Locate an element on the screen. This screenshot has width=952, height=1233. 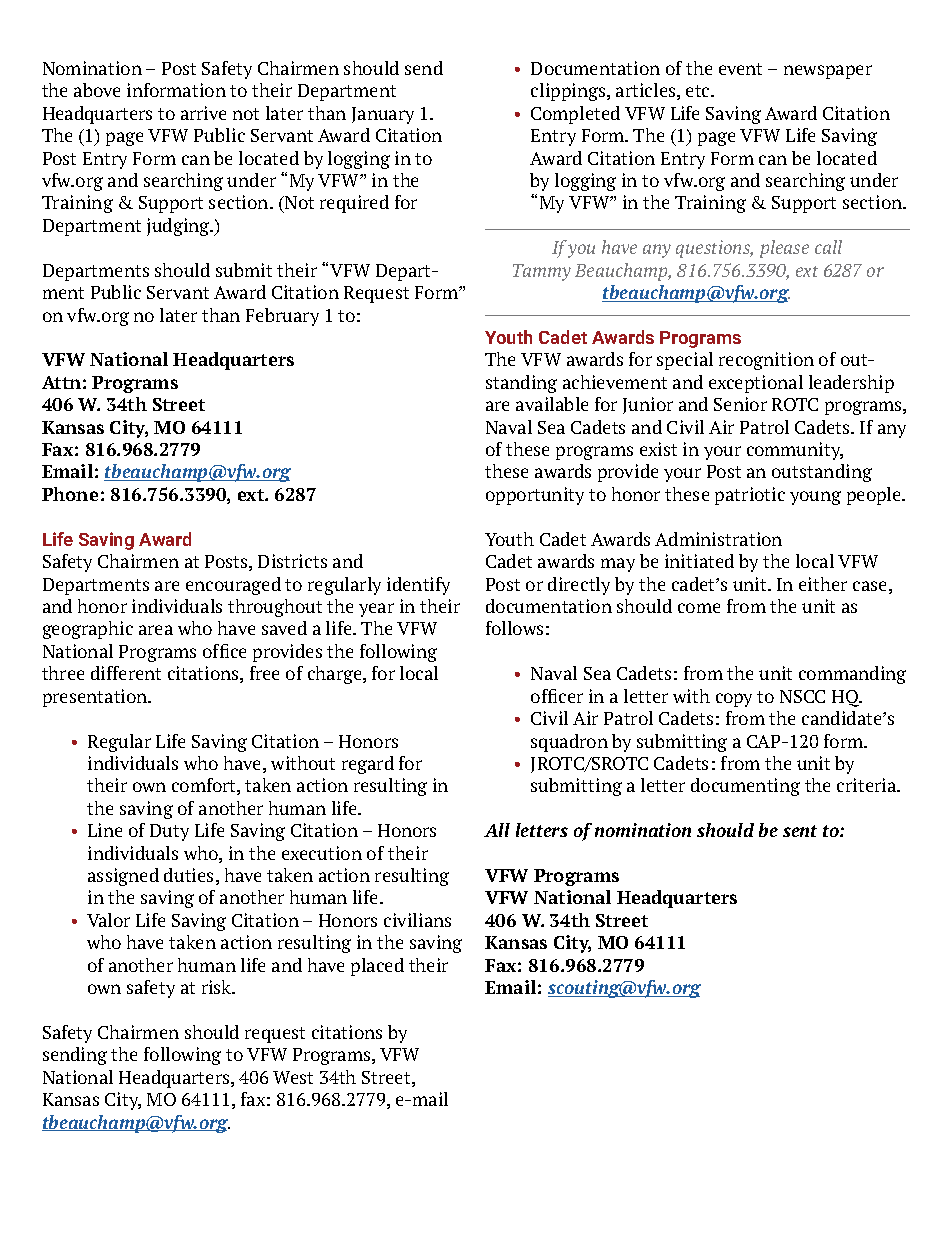
patriotic is located at coordinates (750, 496).
